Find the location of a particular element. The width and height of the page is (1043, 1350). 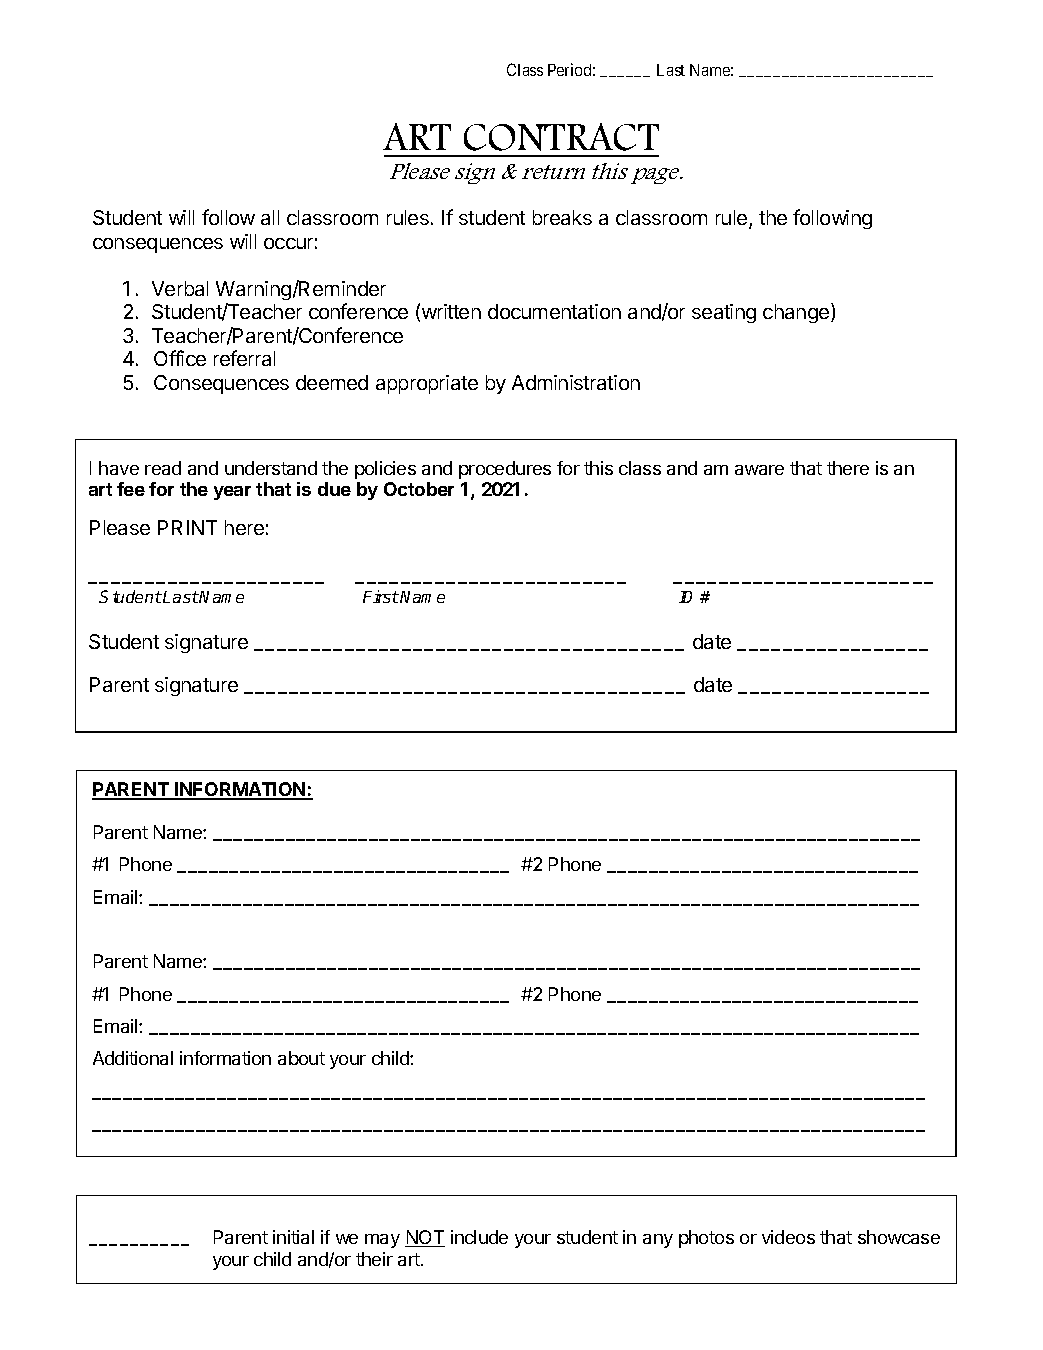

videos is located at coordinates (788, 1237).
